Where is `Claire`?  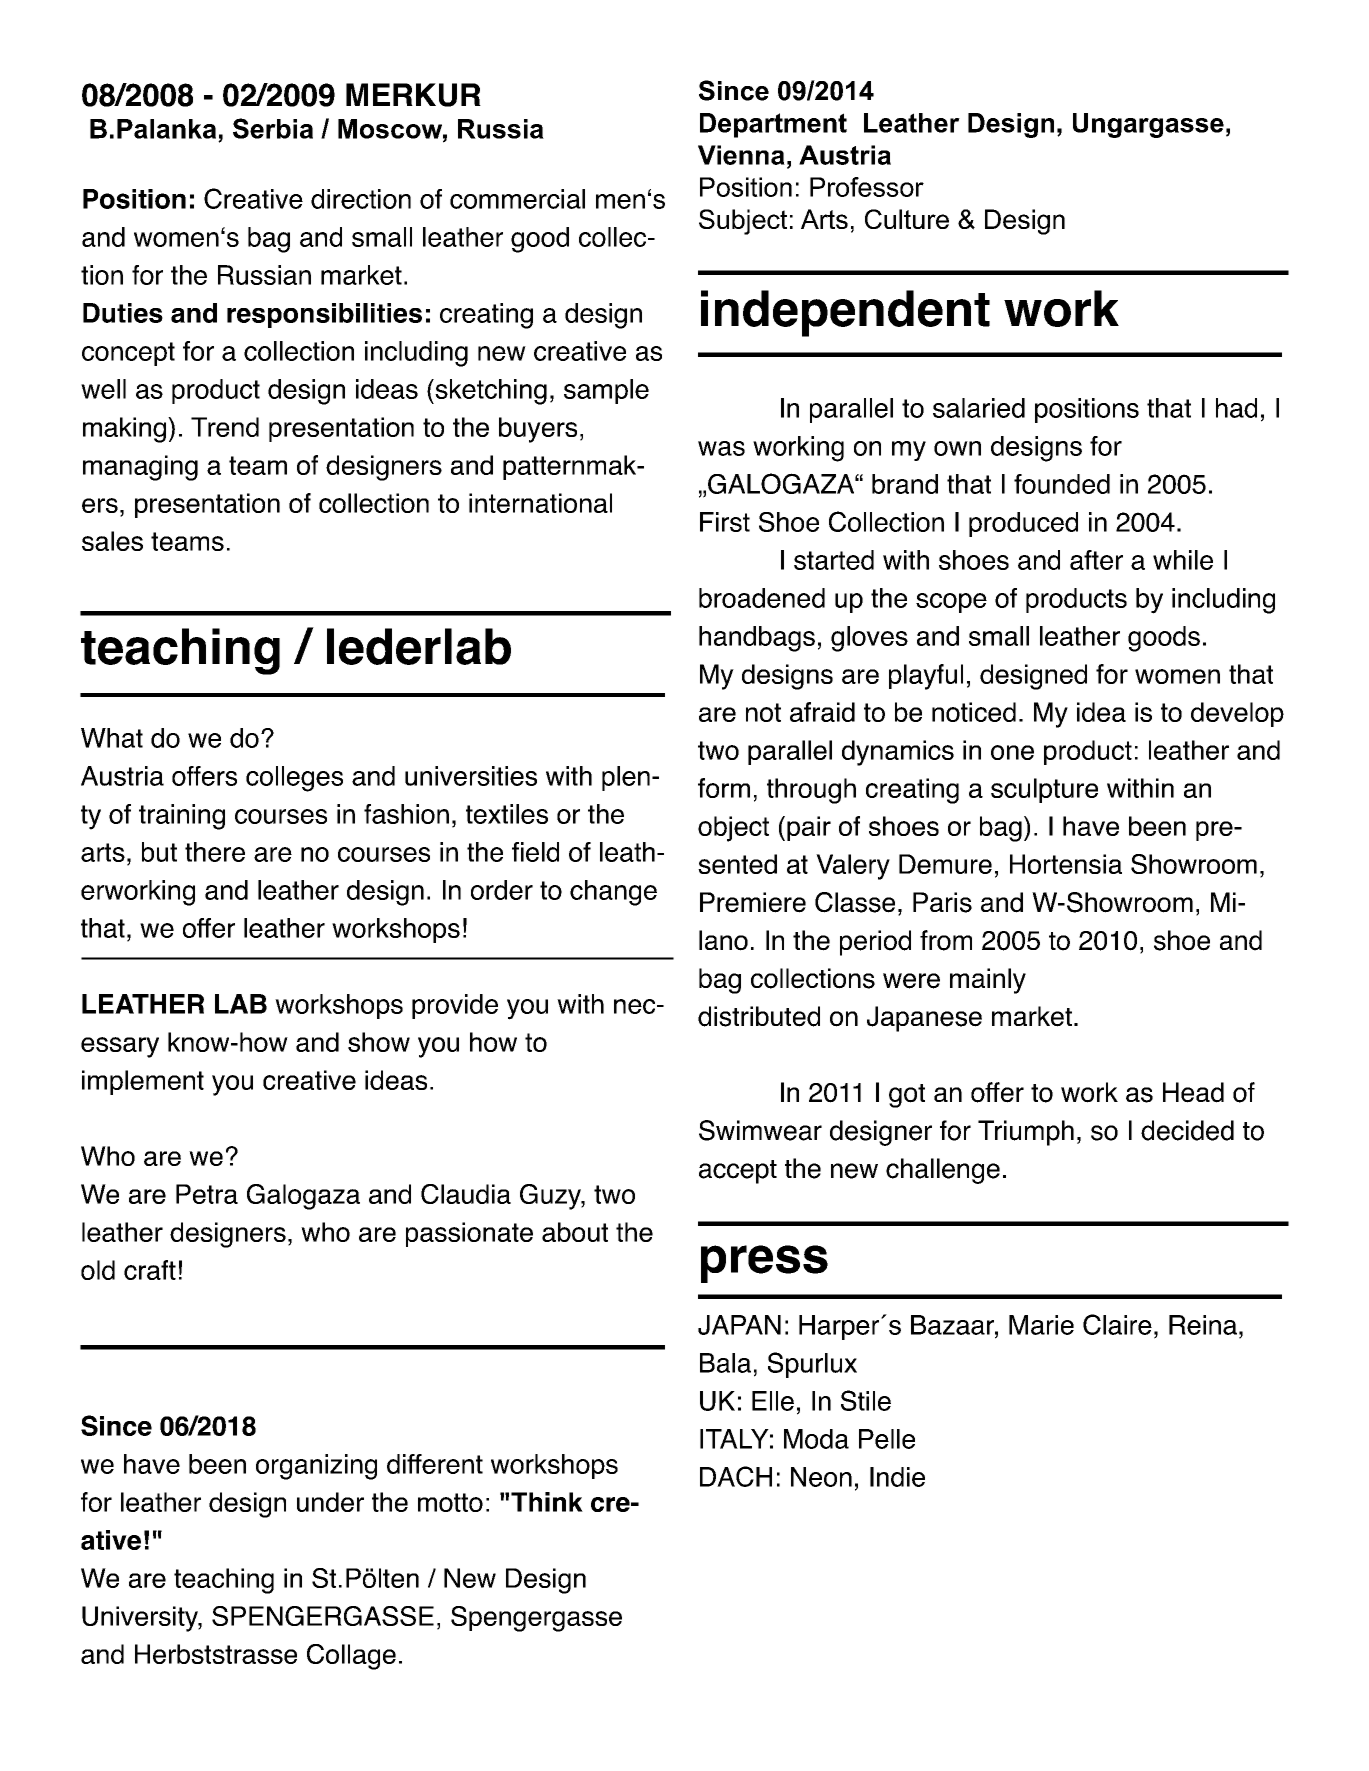
Claire is located at coordinates (1117, 1324).
